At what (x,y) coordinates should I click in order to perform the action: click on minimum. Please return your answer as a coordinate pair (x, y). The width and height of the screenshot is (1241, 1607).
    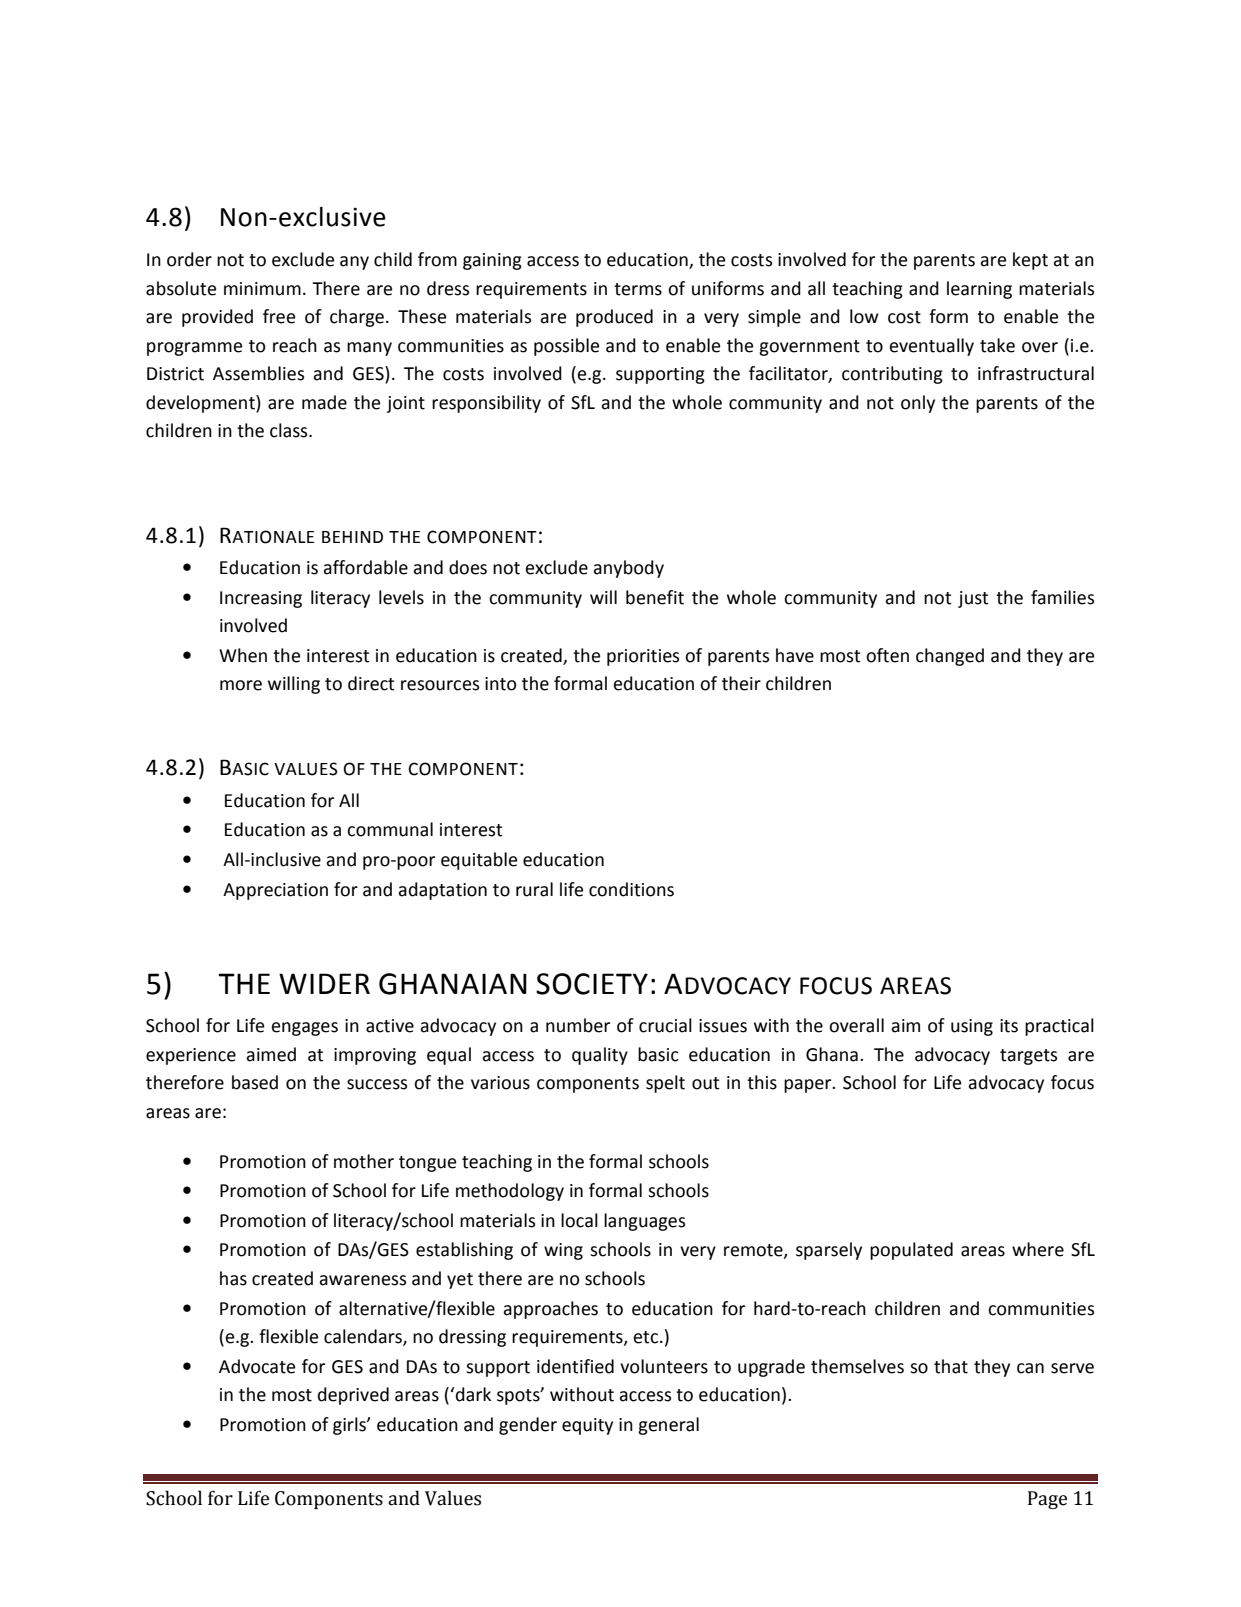
    Looking at the image, I should click on (262, 289).
